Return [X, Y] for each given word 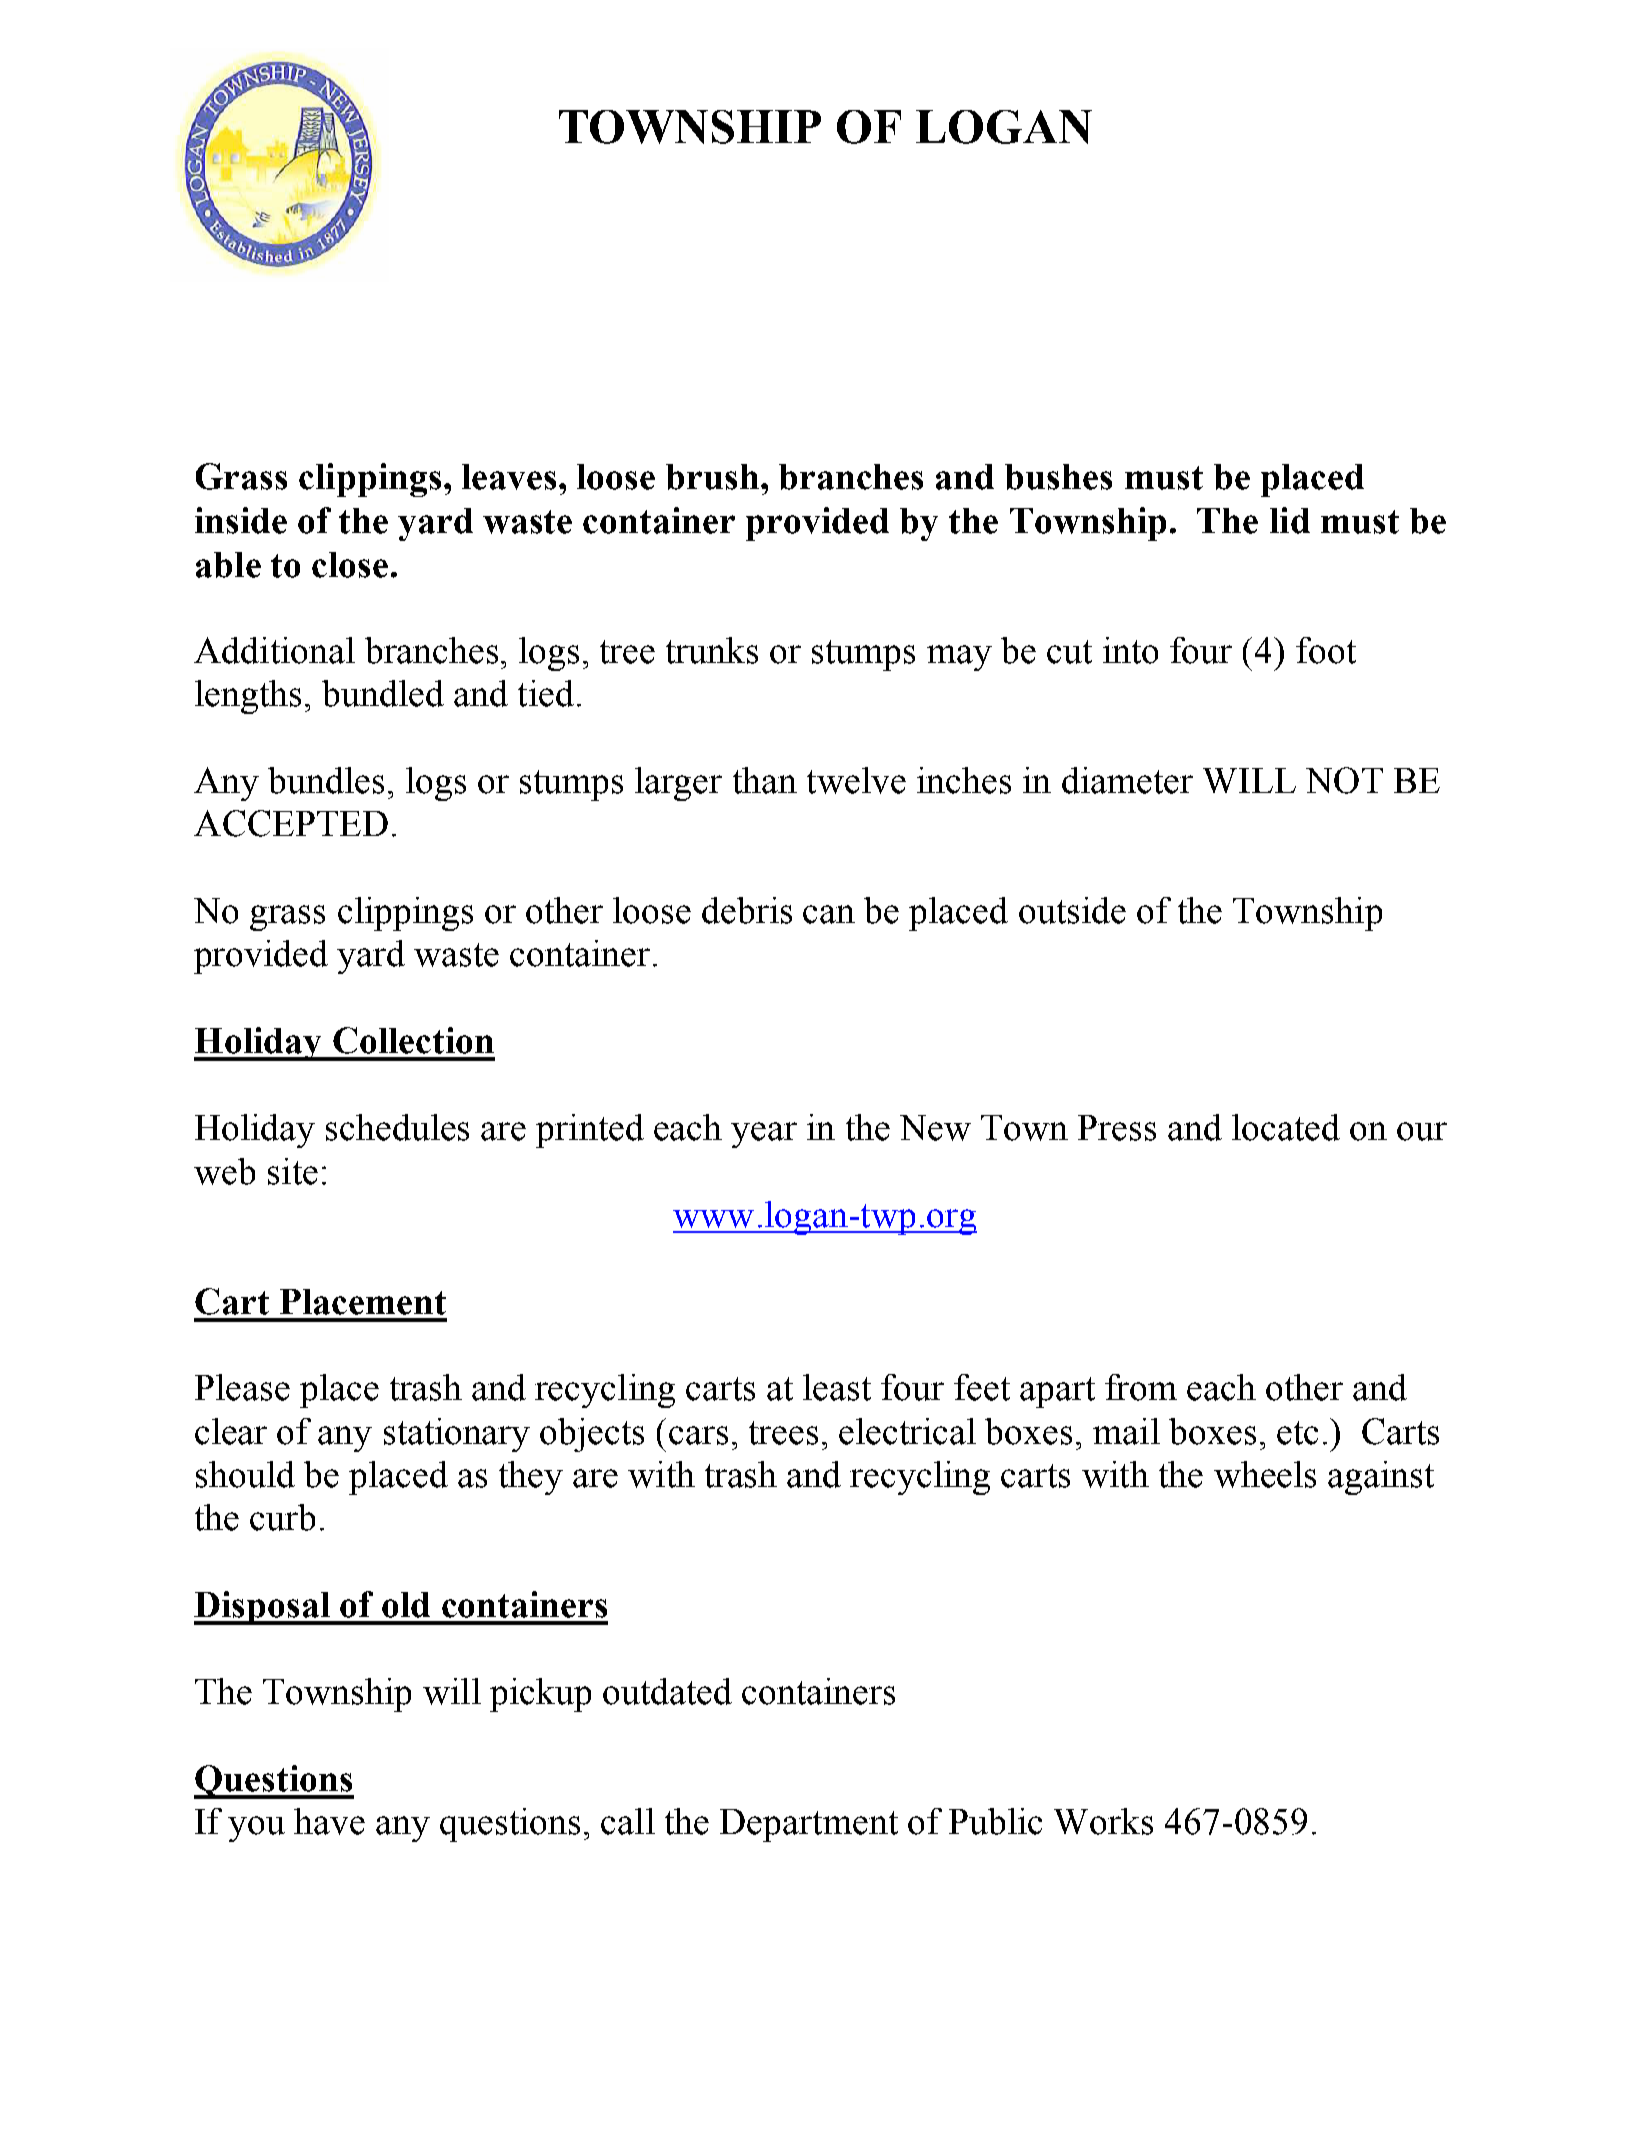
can [829, 914]
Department [809, 1825]
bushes [1058, 477]
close [350, 565]
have [329, 1821]
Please [242, 1387]
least [837, 1387]
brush [712, 477]
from [1141, 1387]
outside [1072, 910]
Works [1103, 1821]
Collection [413, 1040]
